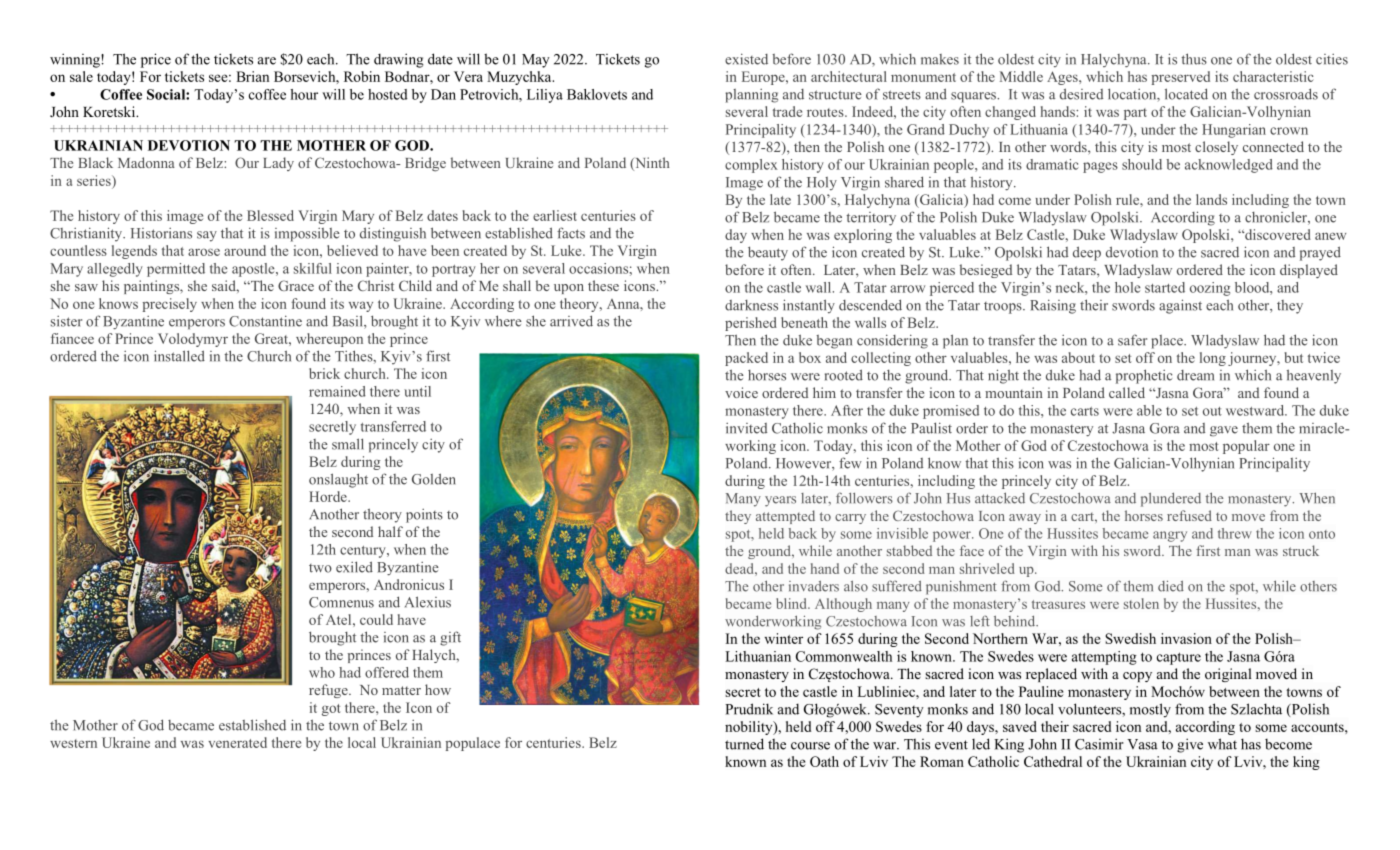  What do you see at coordinates (204, 252) in the page?
I see `arose` at bounding box center [204, 252].
